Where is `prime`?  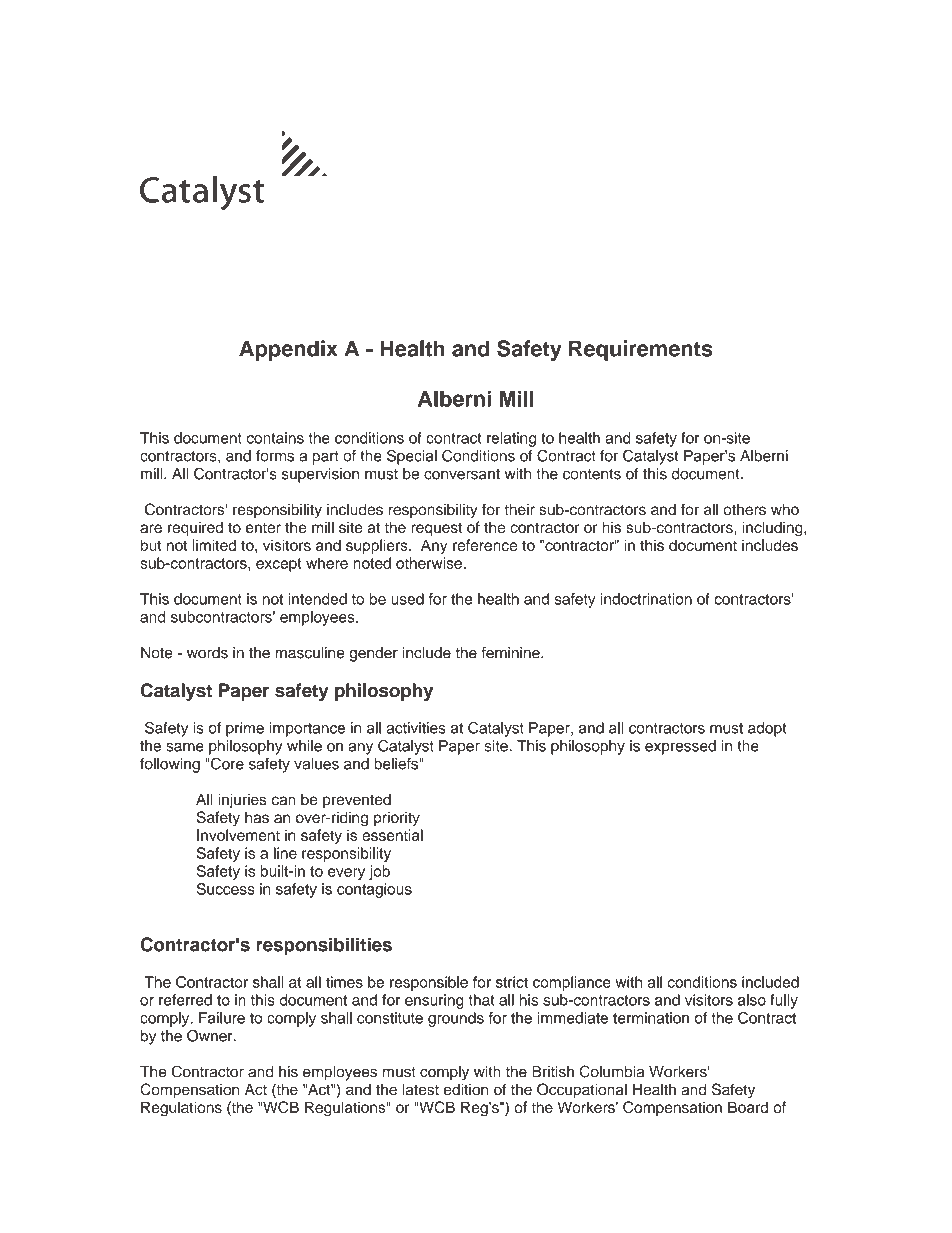
prime is located at coordinates (245, 729).
